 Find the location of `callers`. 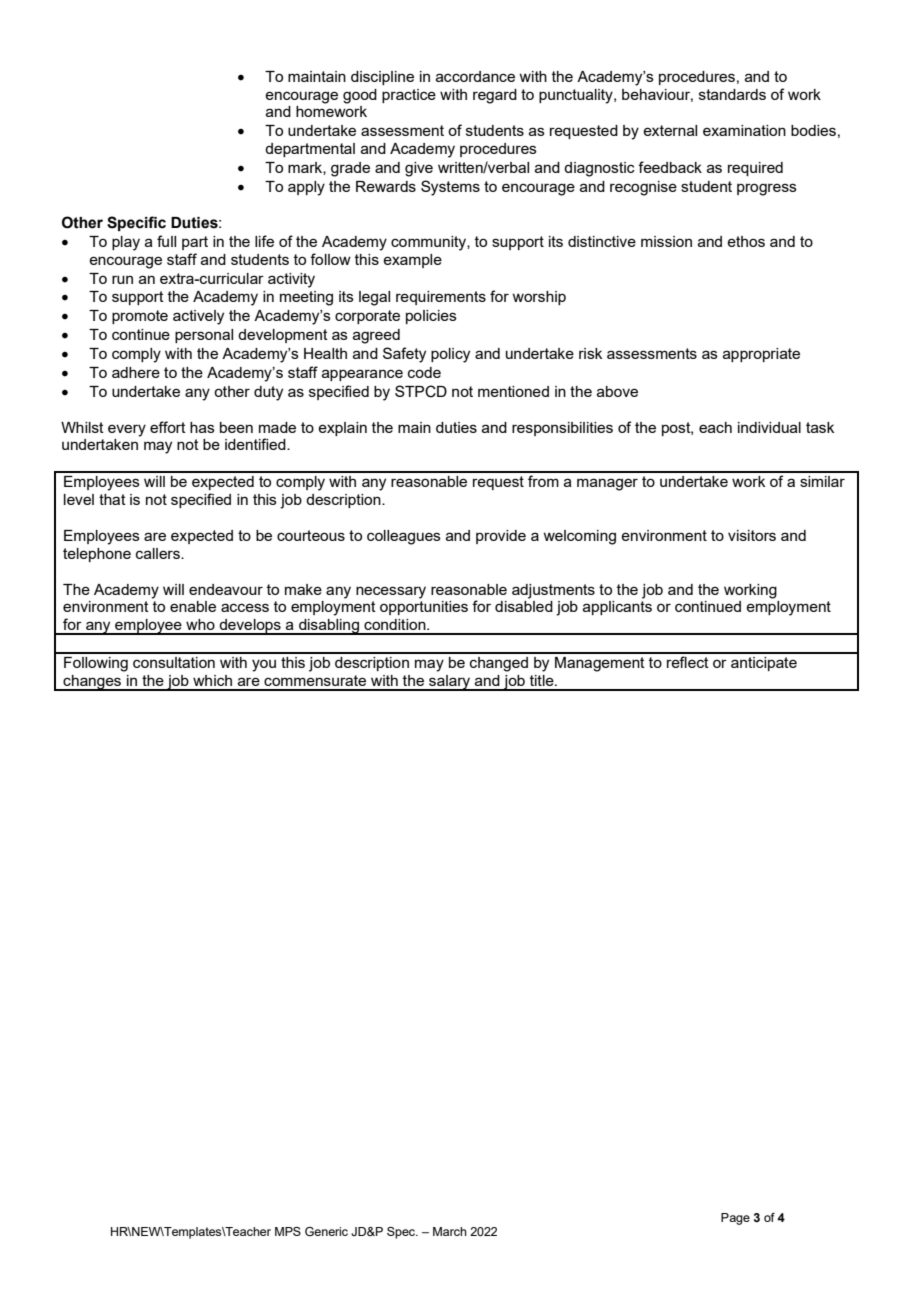

callers is located at coordinates (159, 553).
